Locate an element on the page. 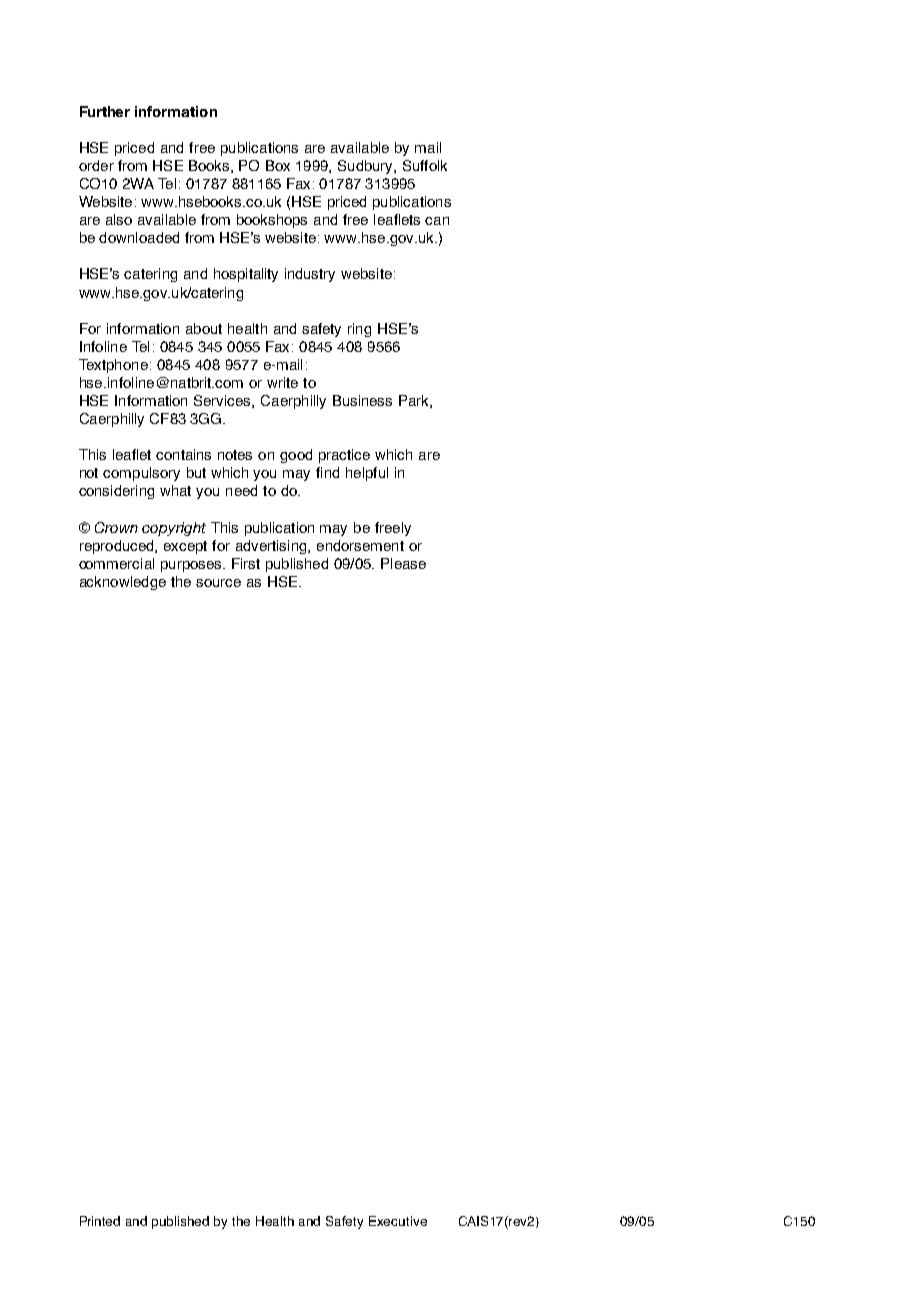  Box is located at coordinates (278, 165).
